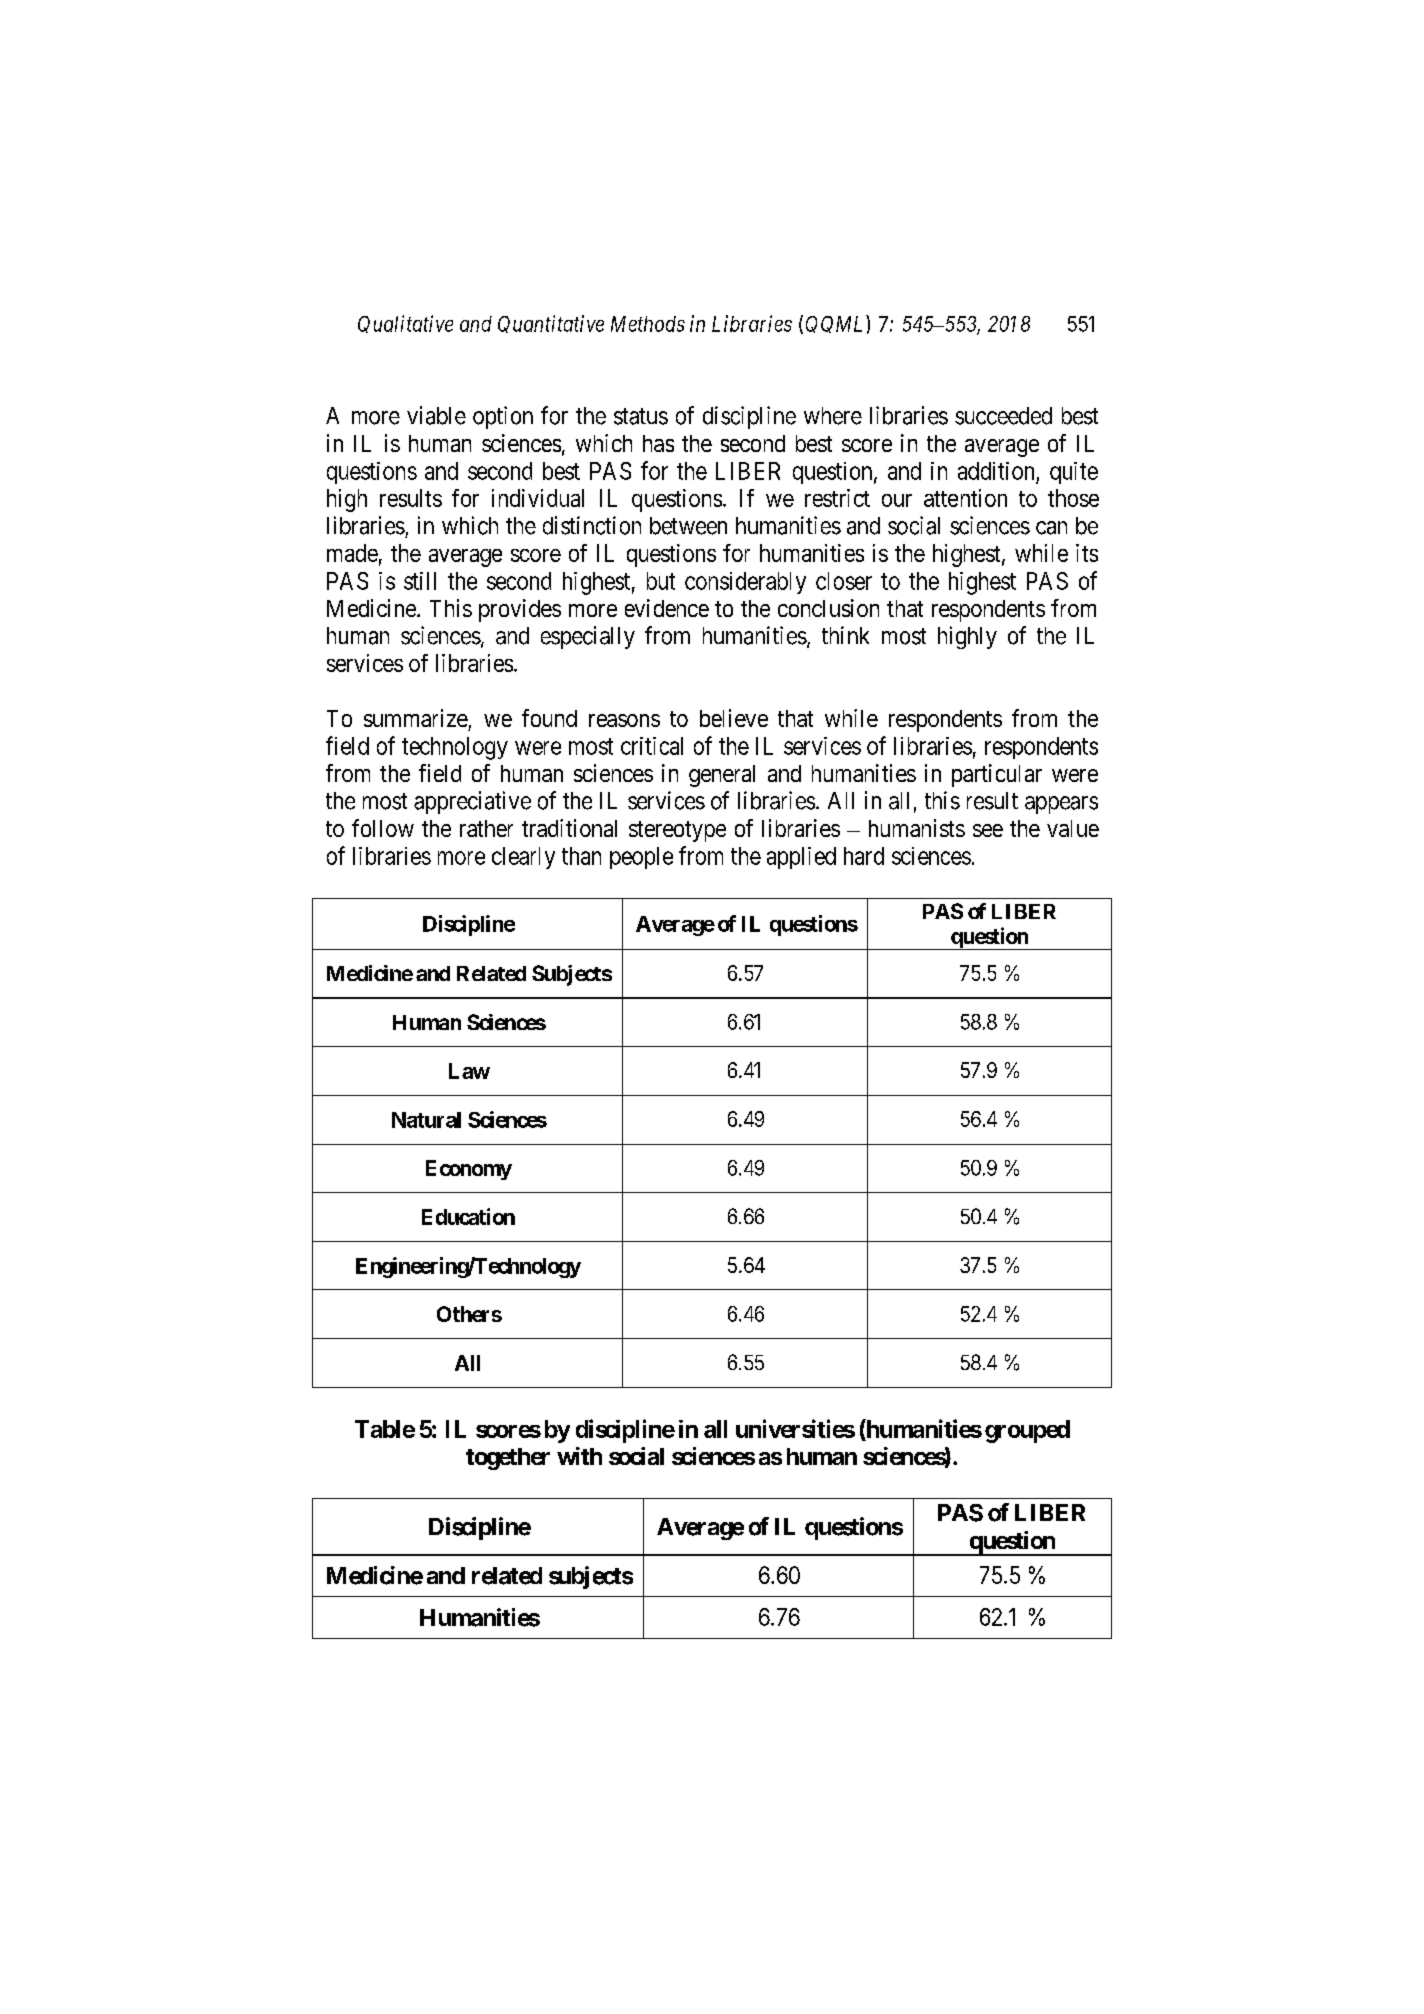 The height and width of the screenshot is (2014, 1424). What do you see at coordinates (523, 858) in the screenshot?
I see `clearly` at bounding box center [523, 858].
